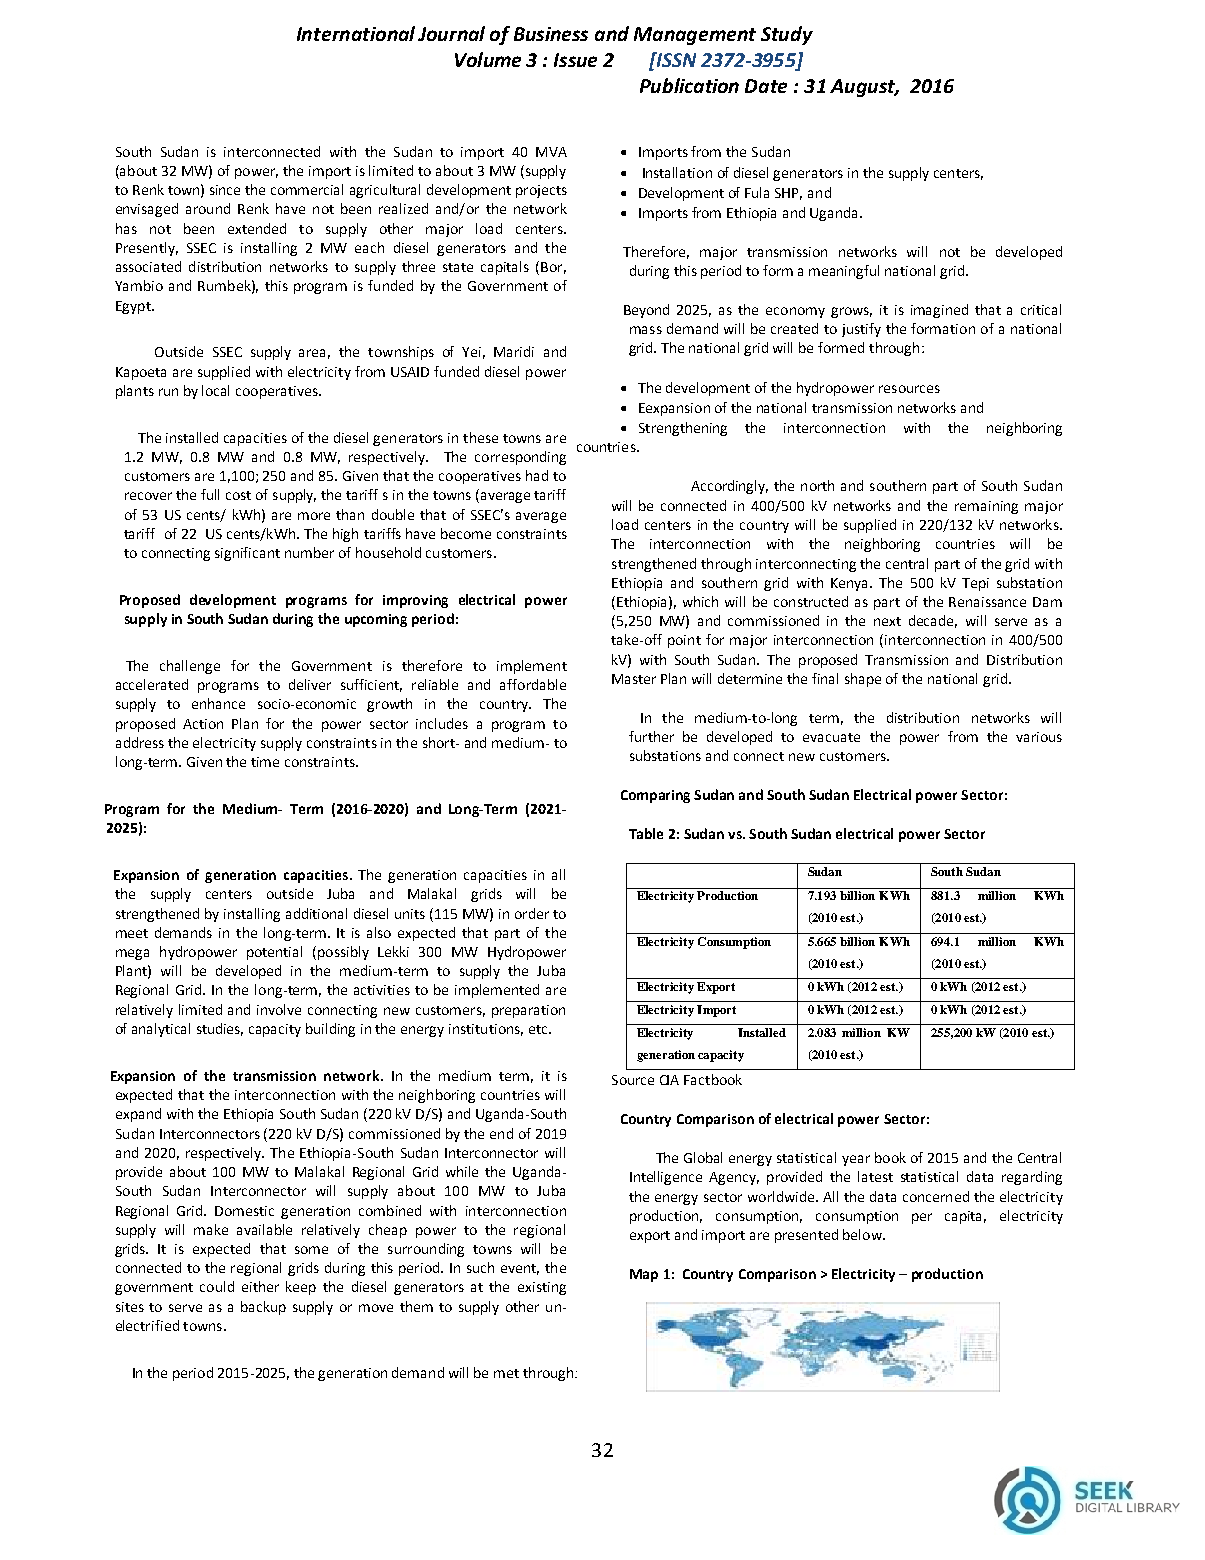 The width and height of the image is (1205, 1560). What do you see at coordinates (575, 60) in the image?
I see `Issue` at bounding box center [575, 60].
